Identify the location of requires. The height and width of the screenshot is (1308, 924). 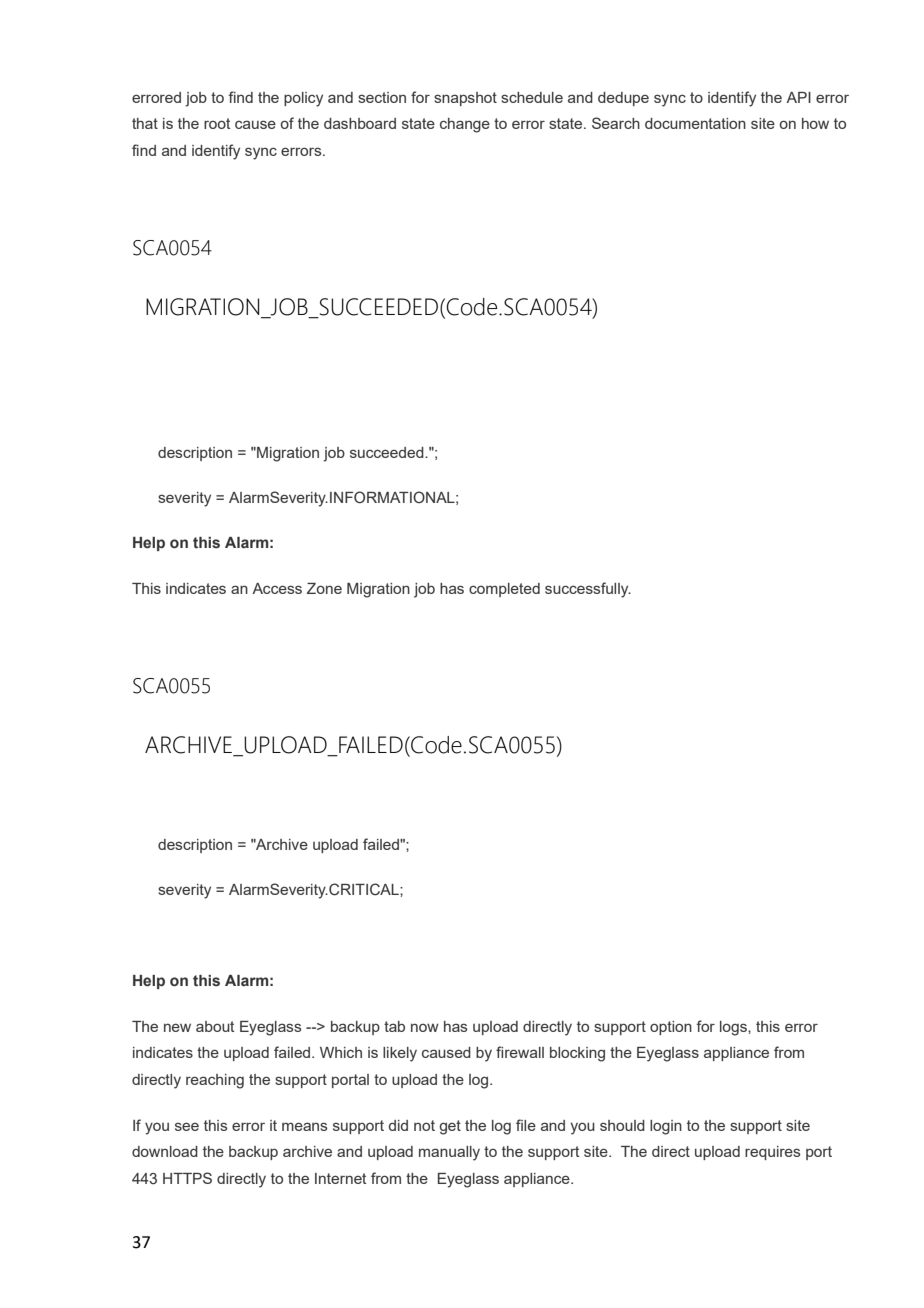
(772, 1153).
